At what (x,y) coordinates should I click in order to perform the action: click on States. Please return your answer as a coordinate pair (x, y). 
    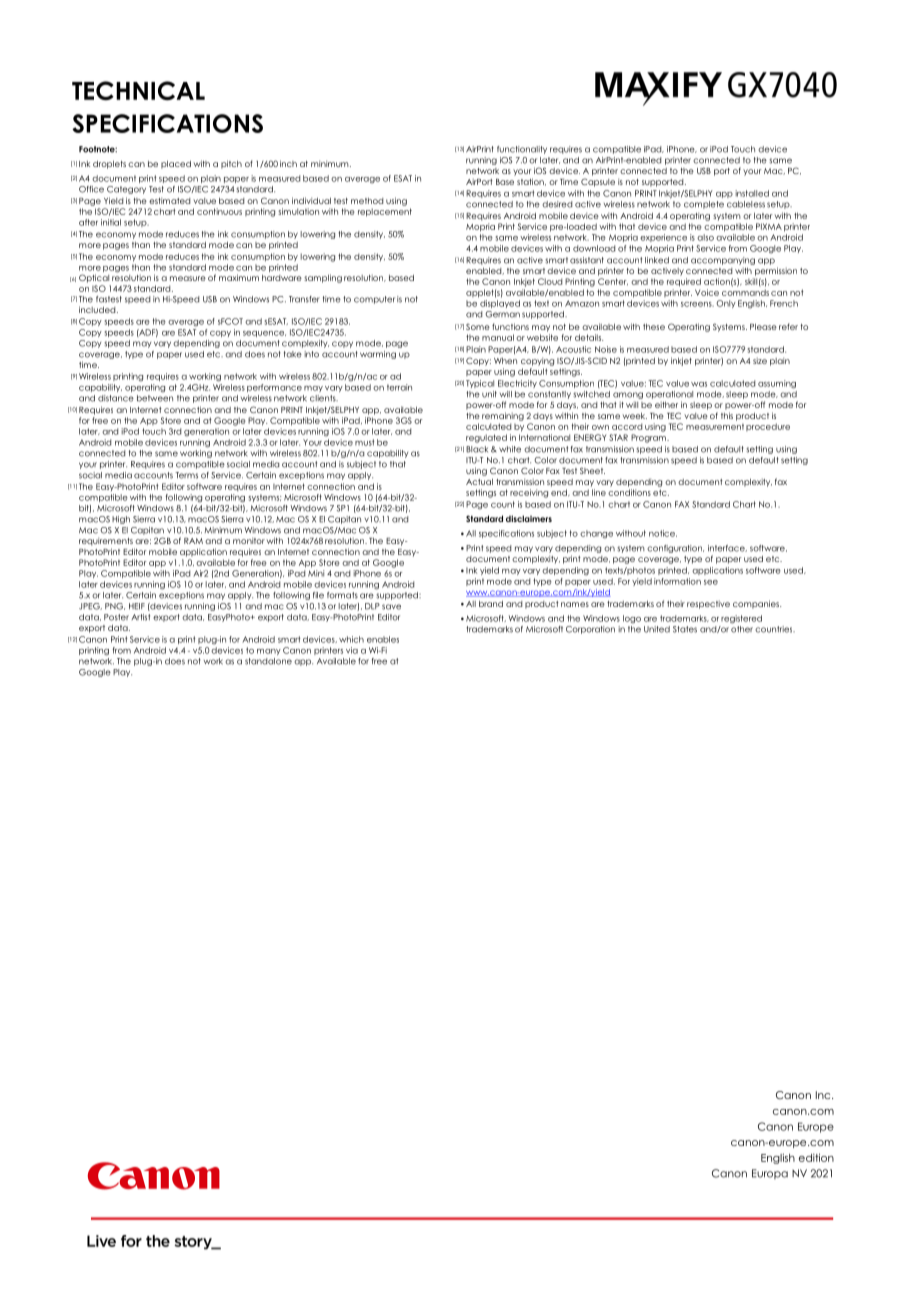
    Looking at the image, I should click on (685, 629).
